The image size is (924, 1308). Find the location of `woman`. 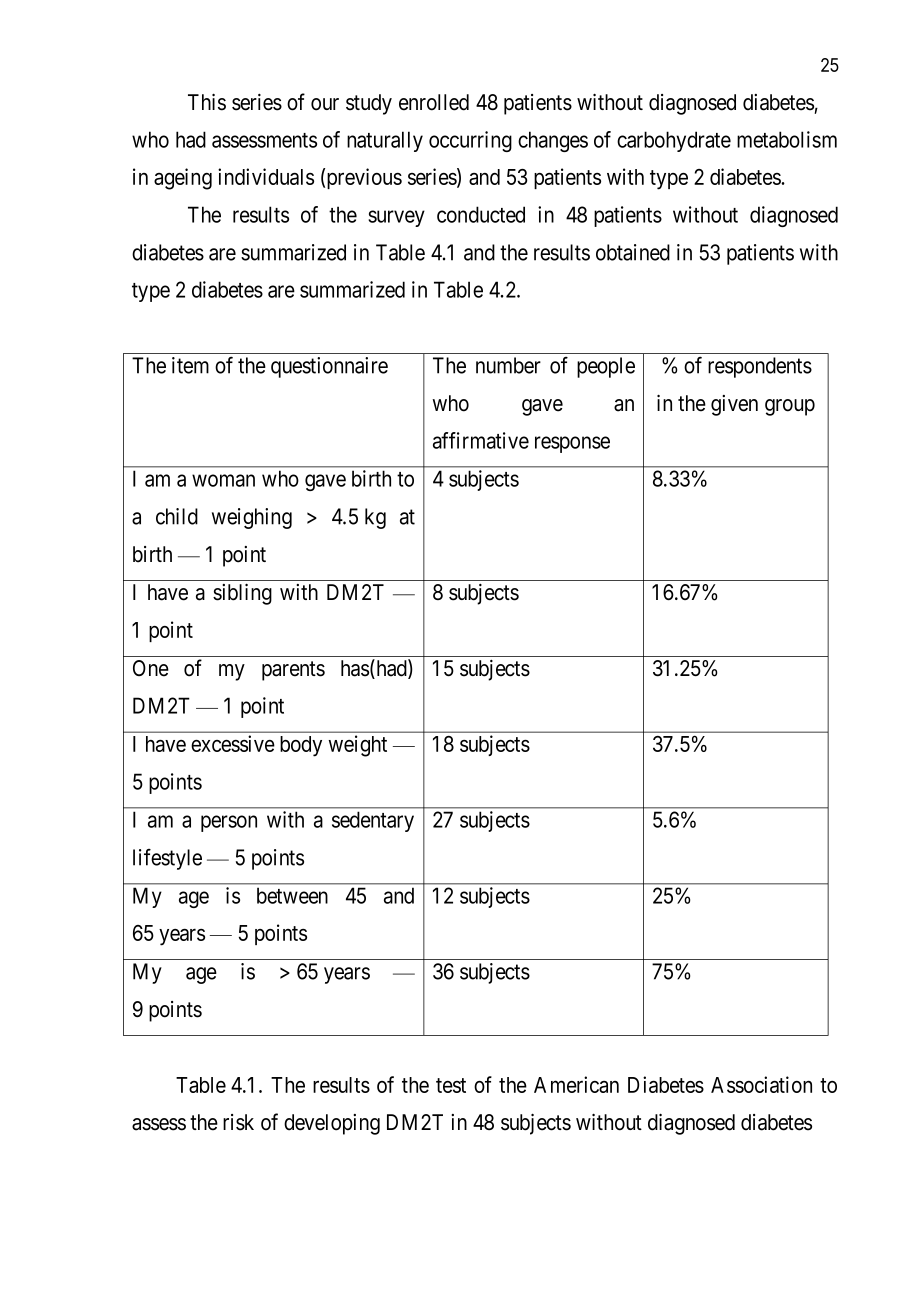

woman is located at coordinates (223, 480).
